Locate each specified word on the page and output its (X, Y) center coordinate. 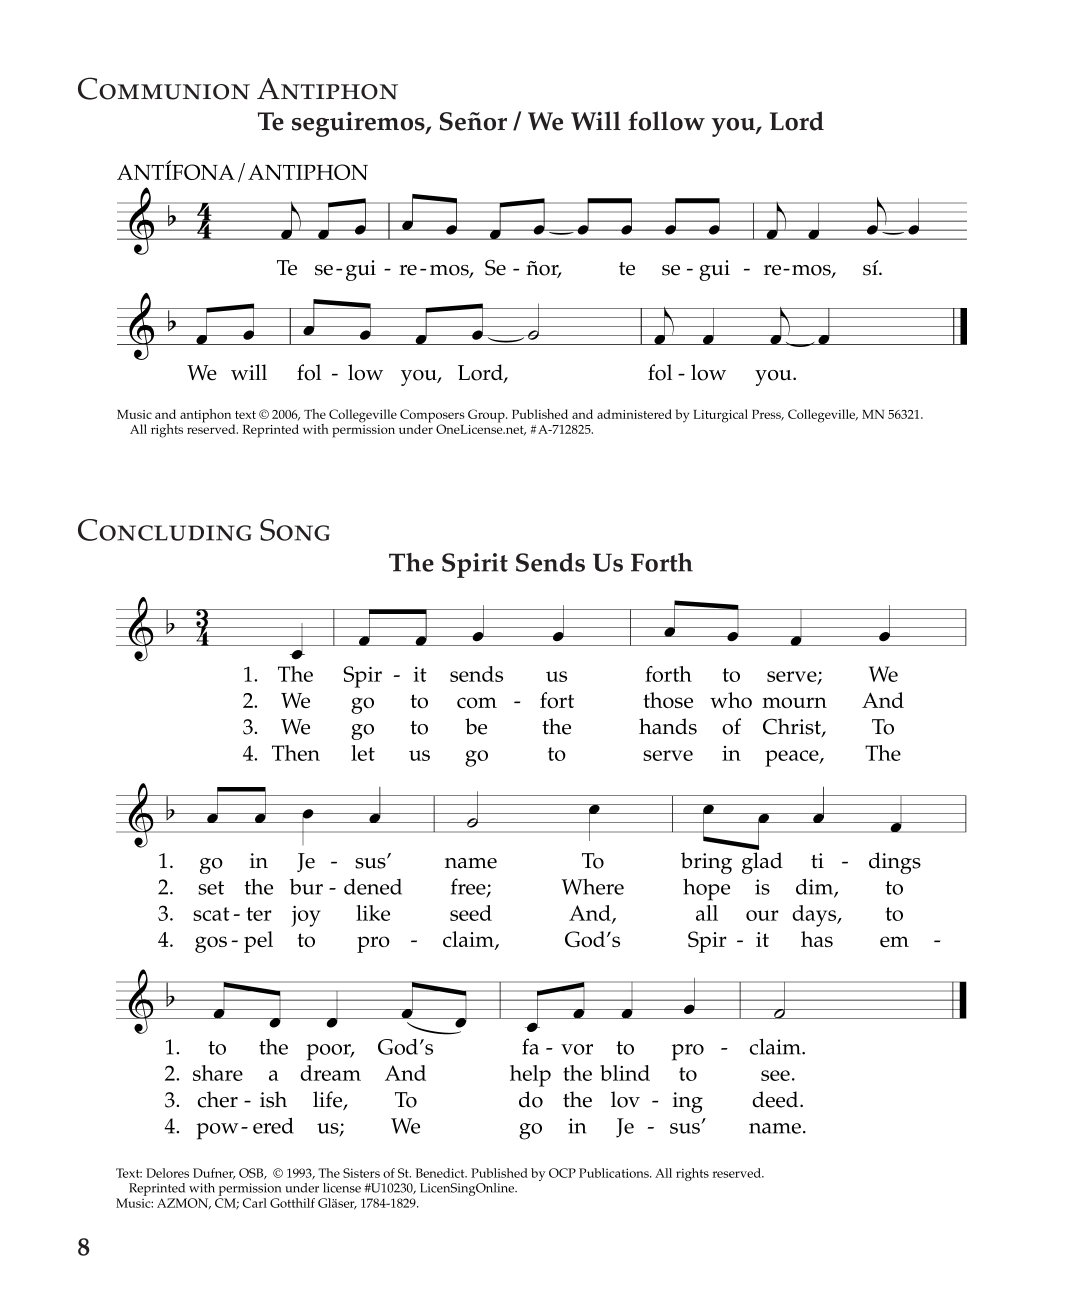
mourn (794, 702)
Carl (255, 1203)
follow (666, 121)
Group (487, 416)
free (469, 887)
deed (776, 1099)
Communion (164, 88)
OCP (562, 1173)
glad (762, 863)
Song (295, 530)
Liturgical (721, 416)
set (211, 888)
